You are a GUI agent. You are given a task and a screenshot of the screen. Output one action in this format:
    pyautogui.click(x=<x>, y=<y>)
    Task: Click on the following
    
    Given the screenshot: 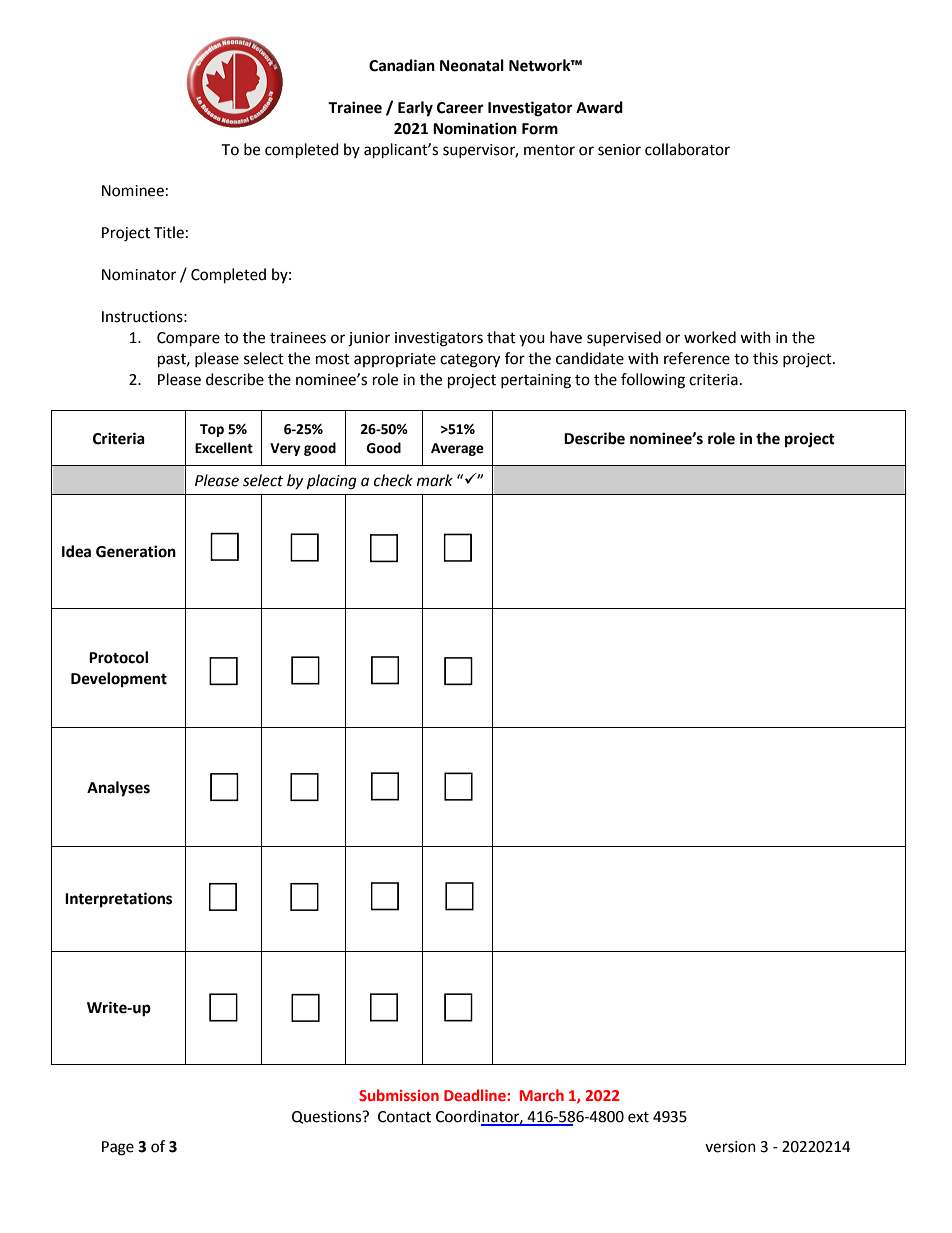 What is the action you would take?
    pyautogui.click(x=653, y=381)
